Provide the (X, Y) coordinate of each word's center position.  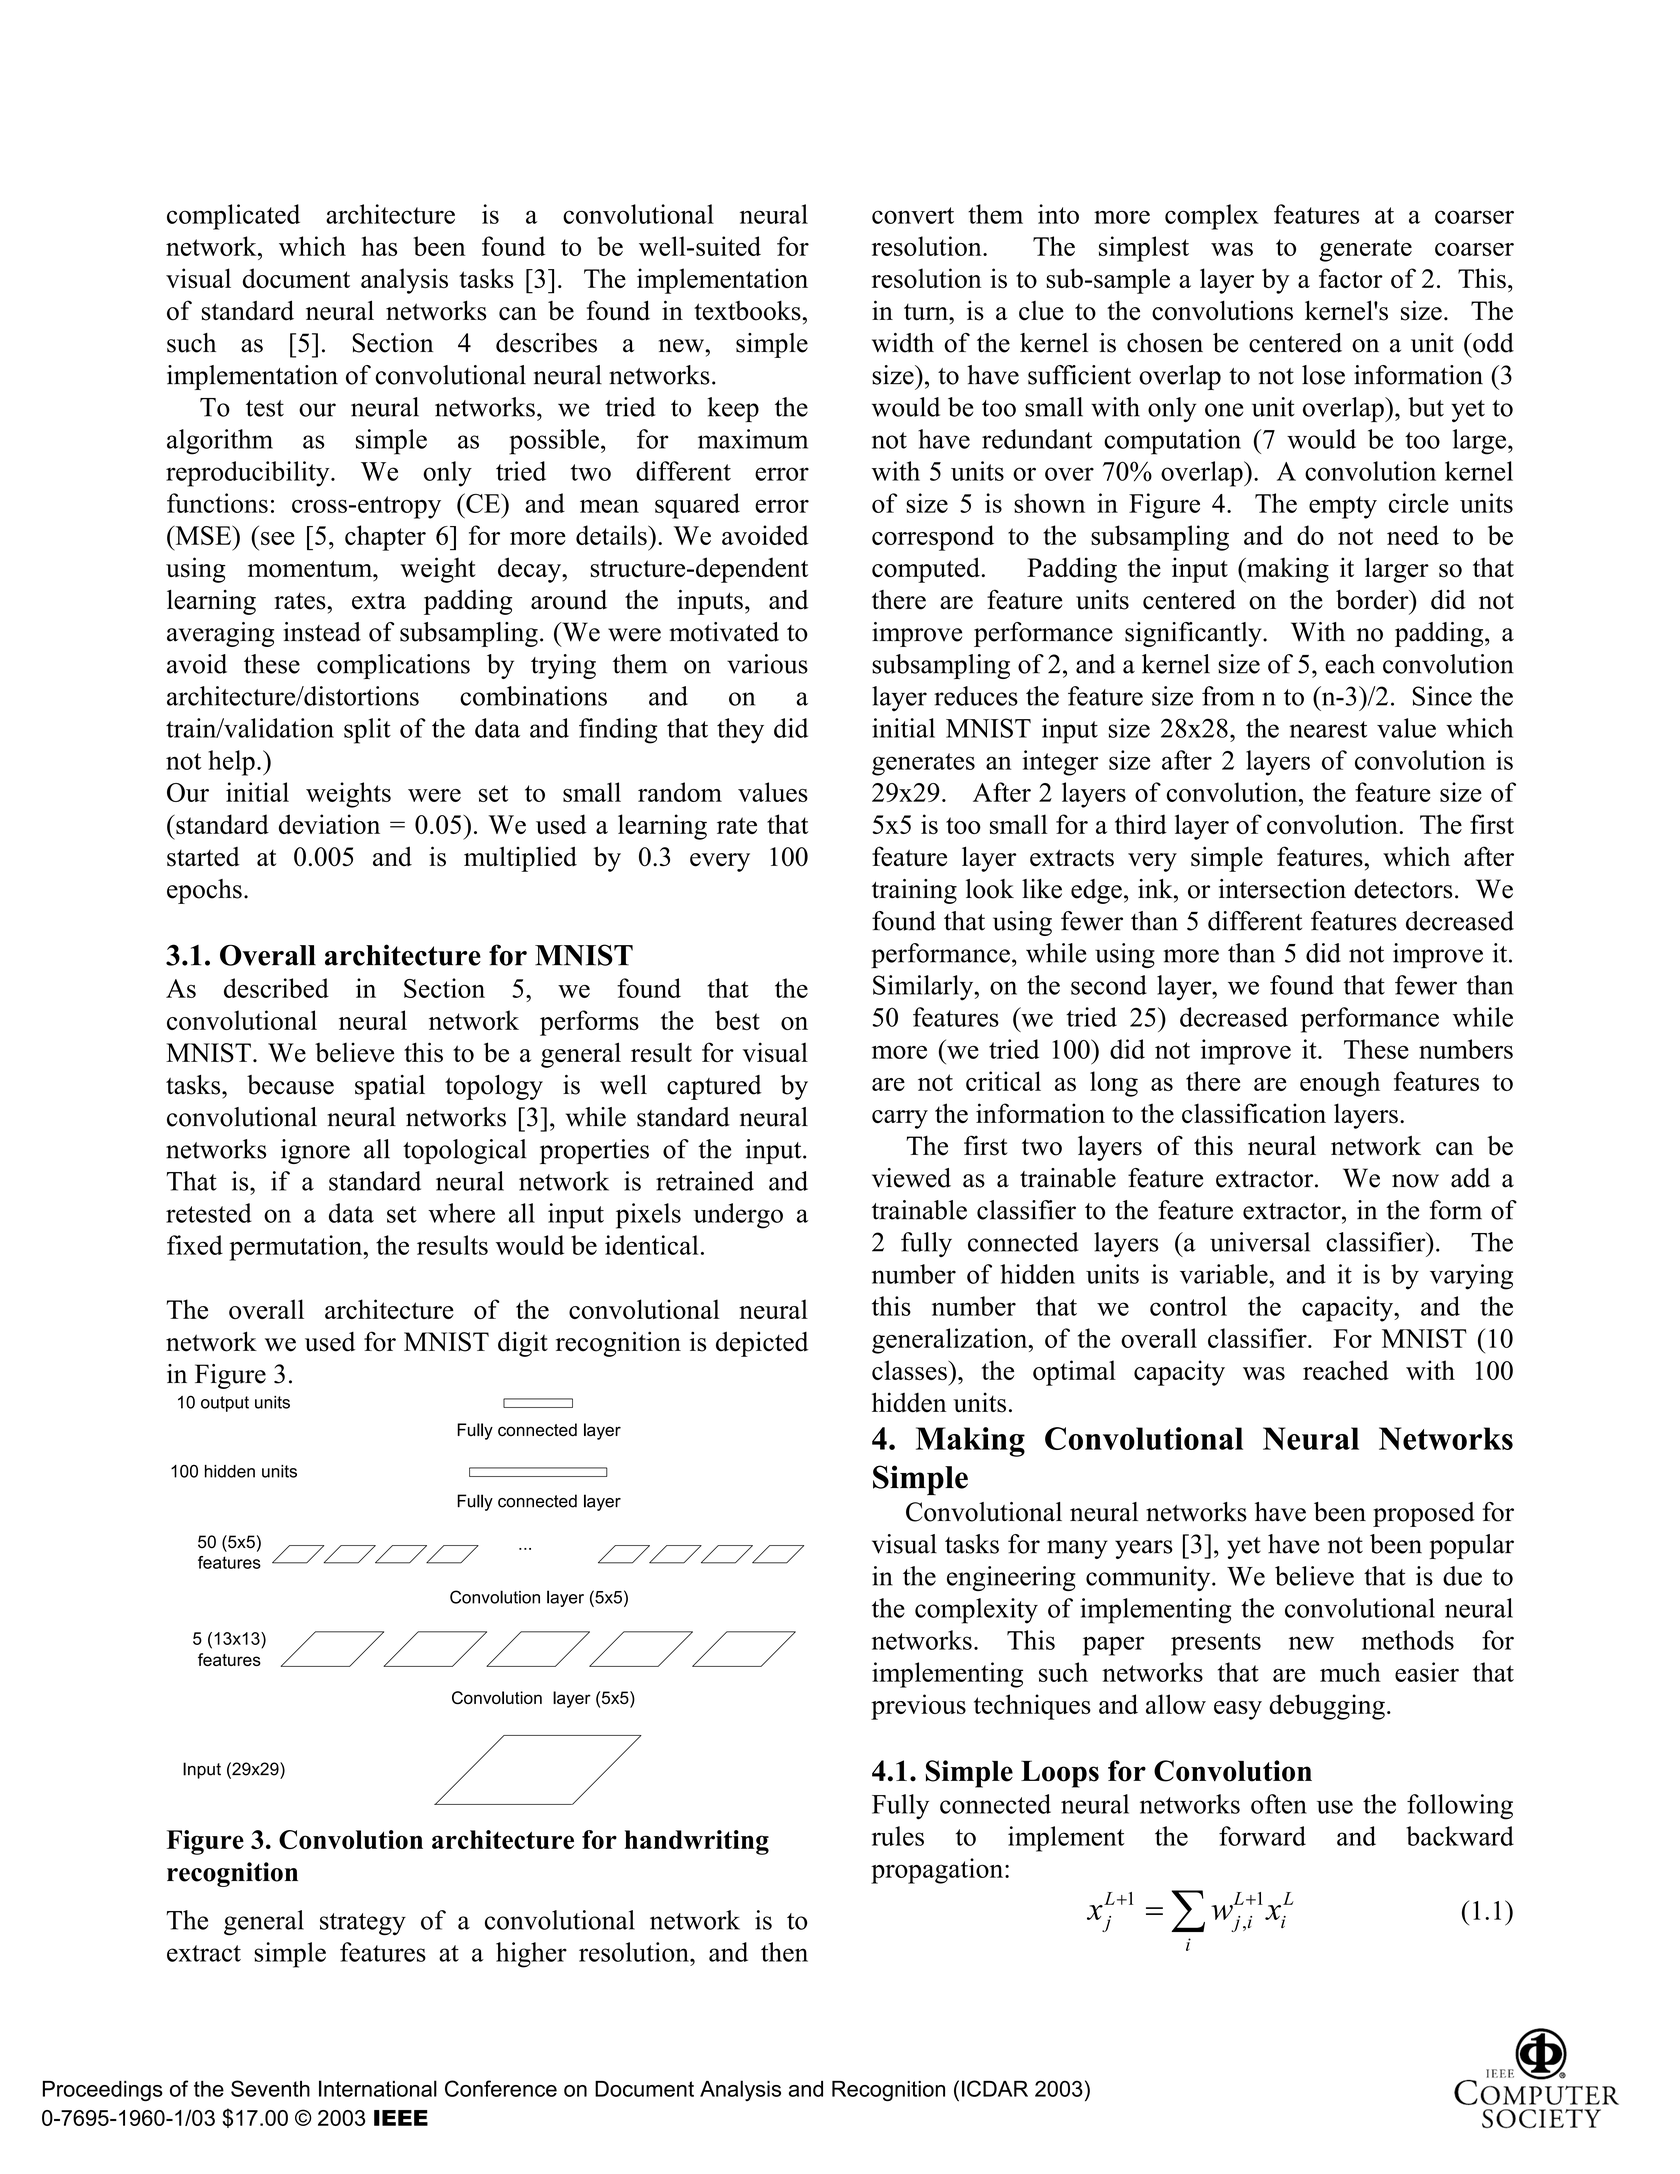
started (203, 857)
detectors (1403, 889)
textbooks (747, 310)
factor (1351, 278)
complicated (233, 217)
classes (910, 1370)
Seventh (270, 2088)
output (225, 1404)
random (680, 792)
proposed (1424, 1514)
